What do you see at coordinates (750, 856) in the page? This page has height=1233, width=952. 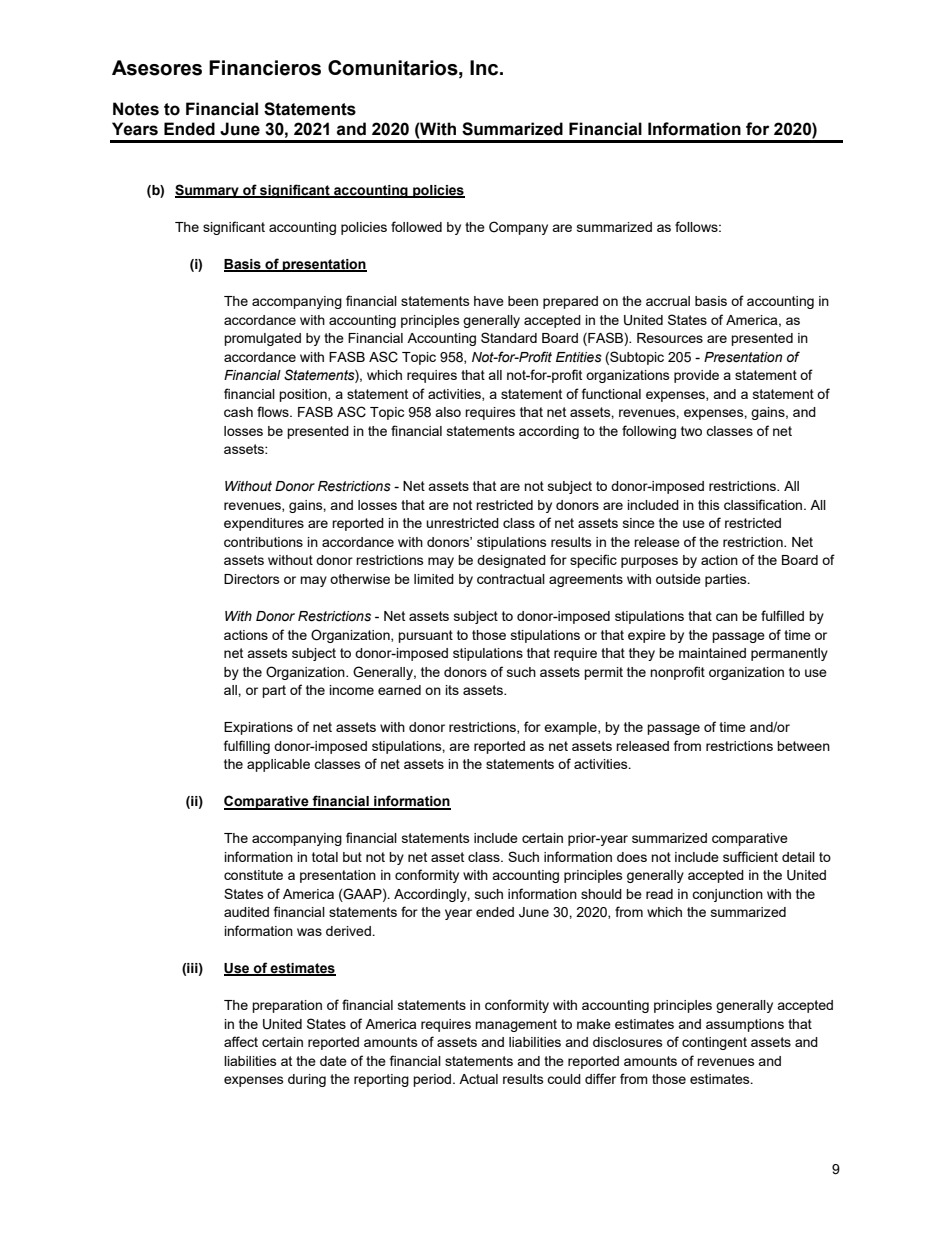 I see `sufficient` at bounding box center [750, 856].
